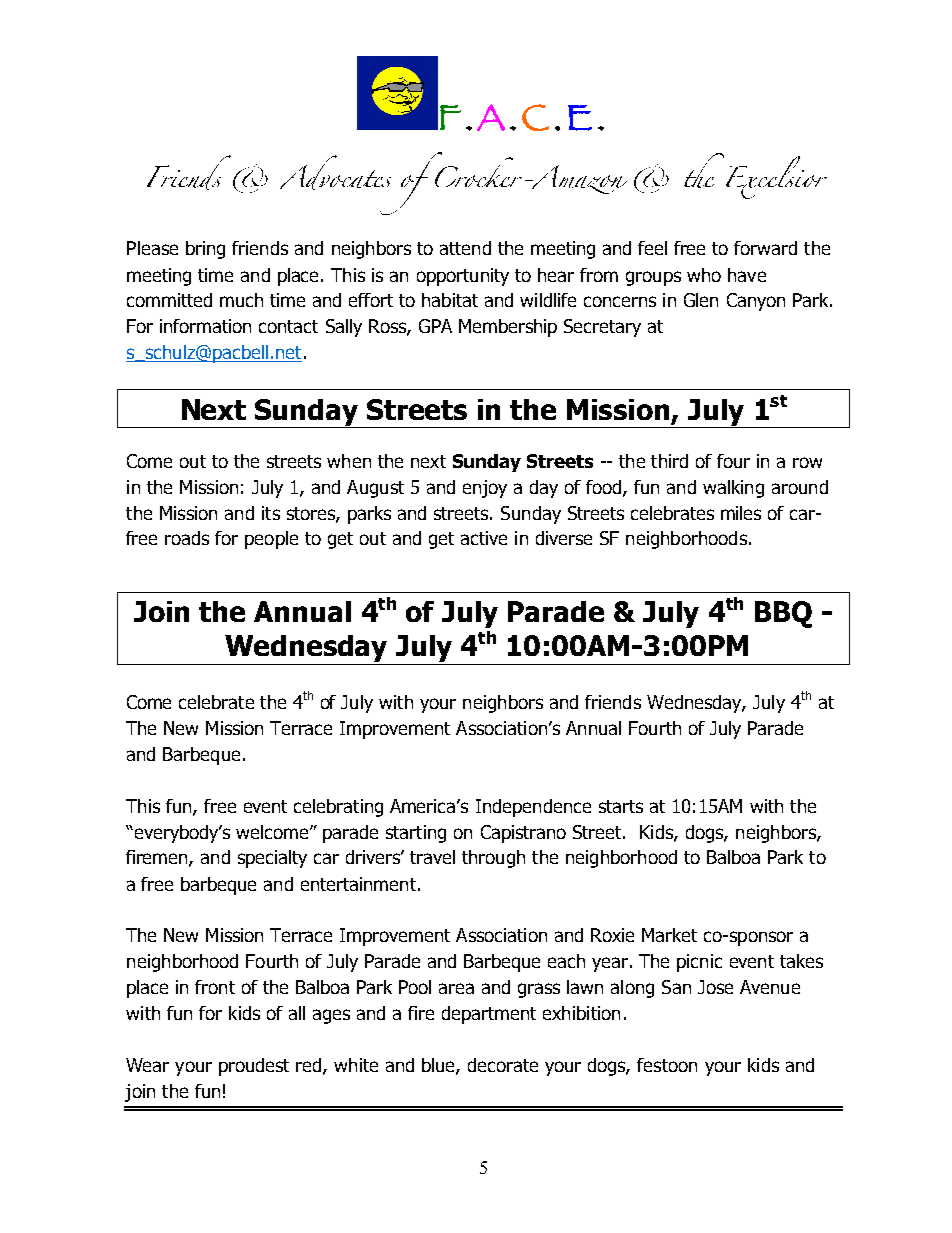  Describe the element at coordinates (205, 250) in the document. I see `bring` at that location.
